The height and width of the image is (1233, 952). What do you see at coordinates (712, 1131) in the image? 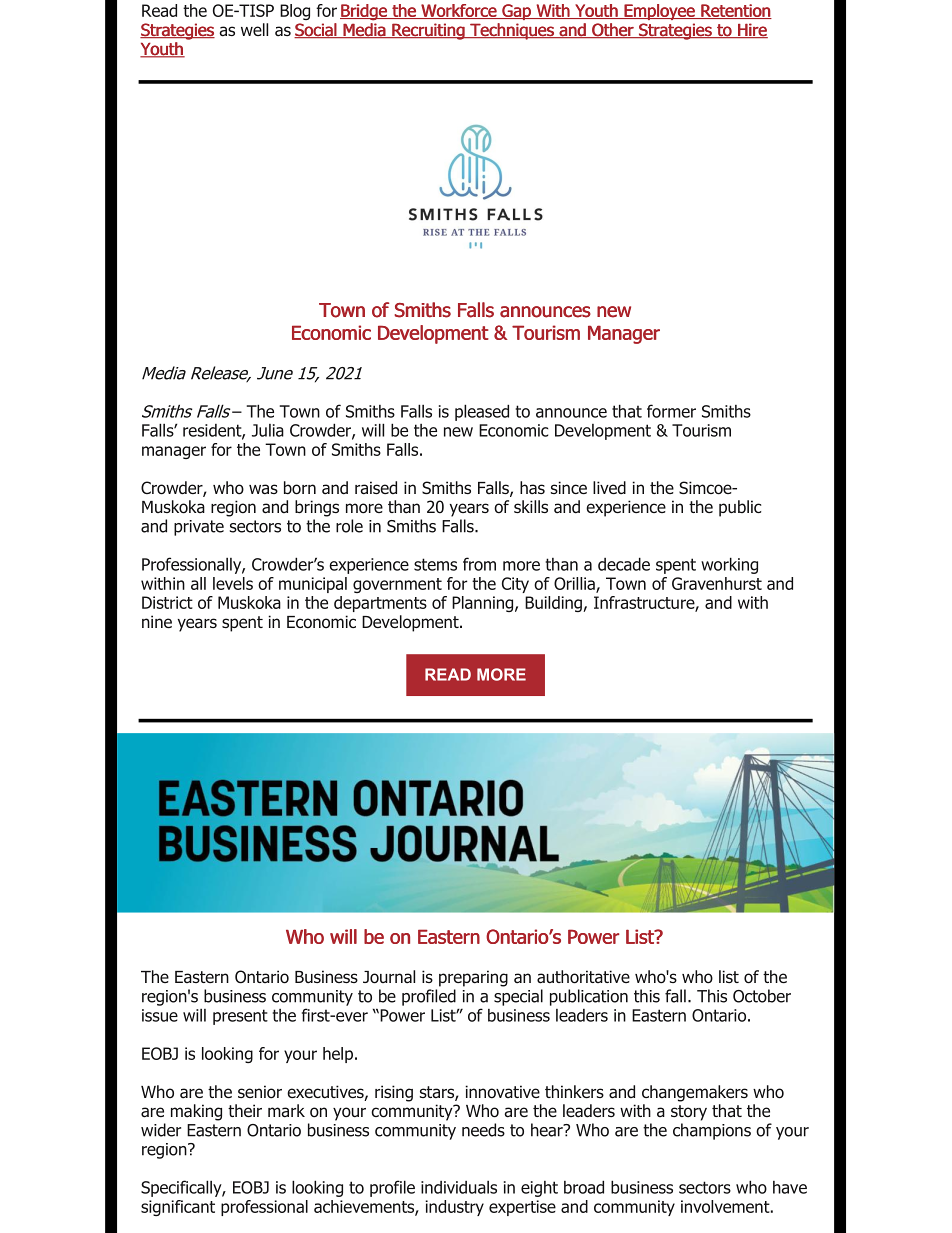
I see `champions` at bounding box center [712, 1131].
